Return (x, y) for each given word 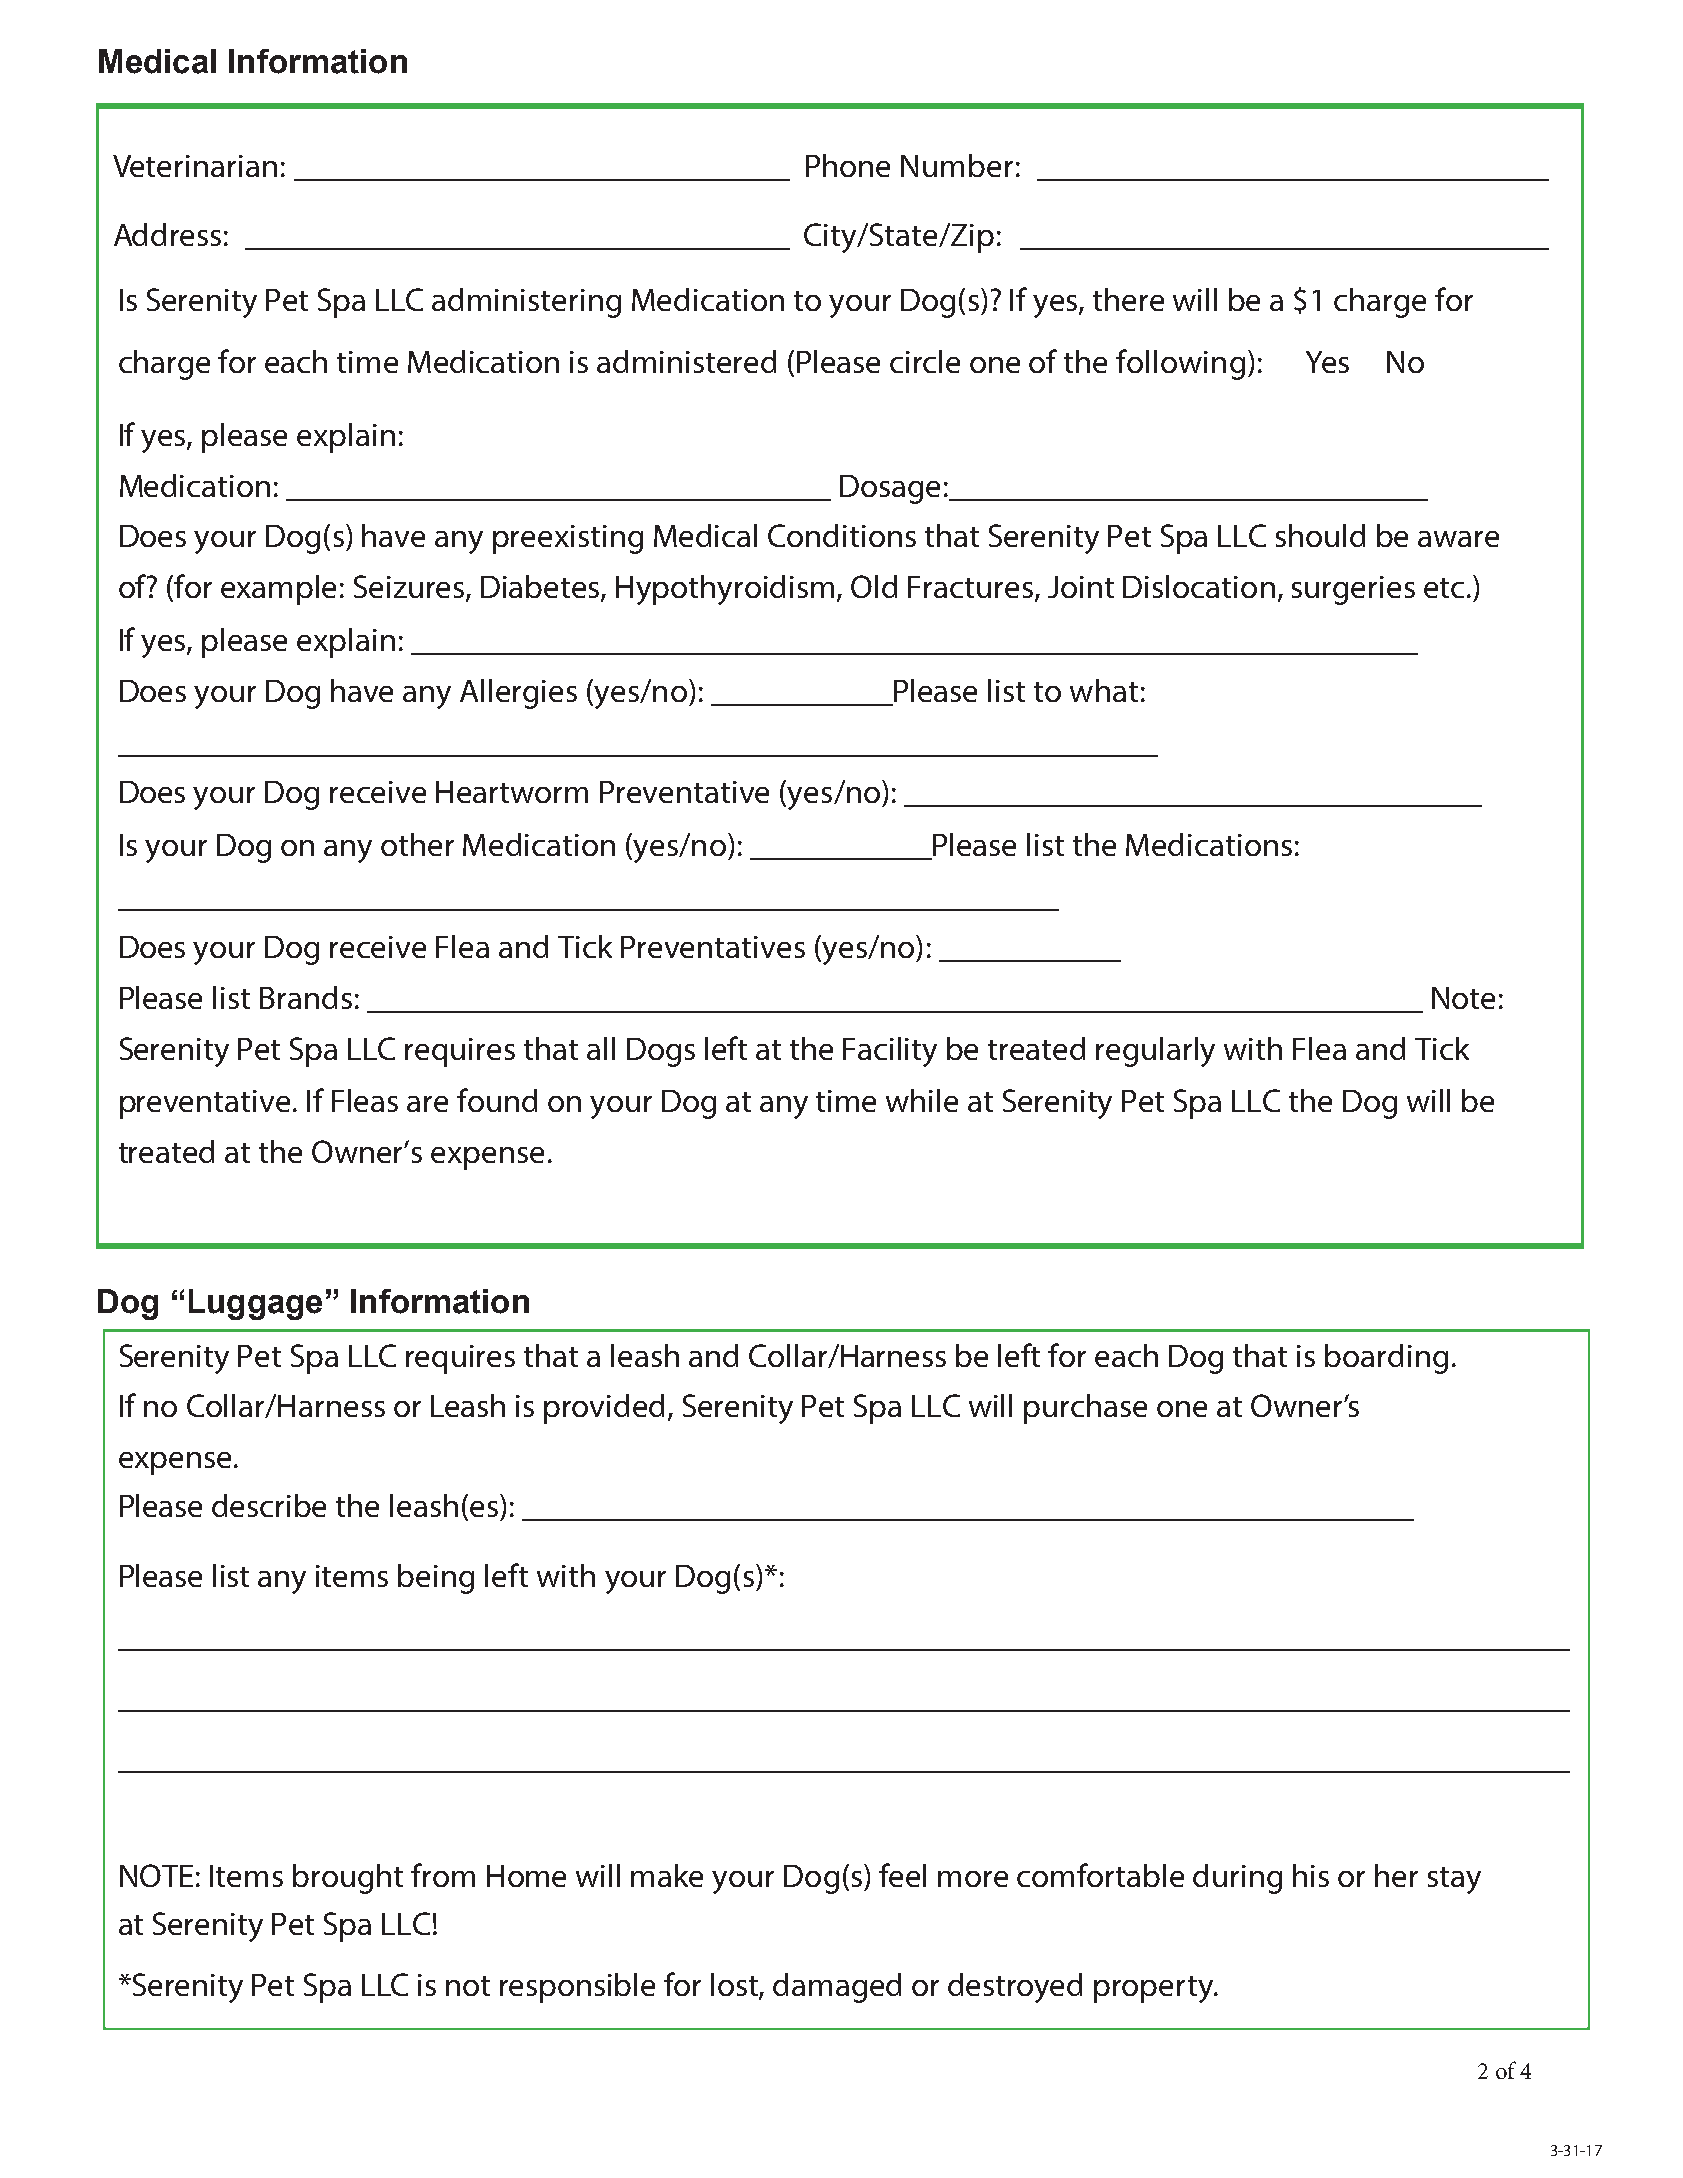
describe (269, 1505)
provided (604, 1409)
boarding (1386, 1359)
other (417, 844)
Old (874, 586)
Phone (848, 165)
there (1128, 299)
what (1104, 690)
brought (348, 1879)
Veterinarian (195, 166)
